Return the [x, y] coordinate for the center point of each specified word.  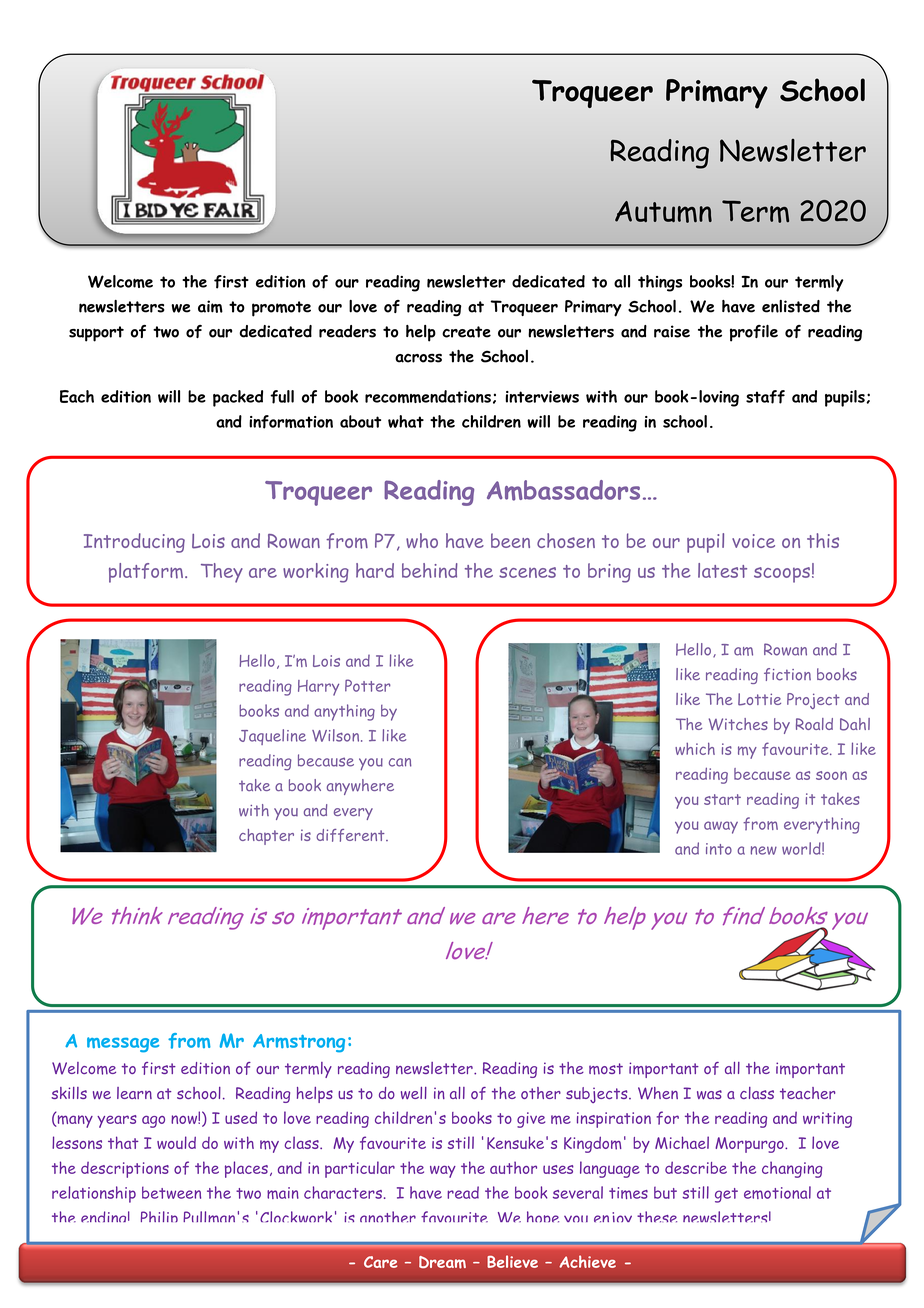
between [171, 1192]
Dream [442, 1262]
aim [210, 306]
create [466, 332]
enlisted [791, 306]
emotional [777, 1192]
